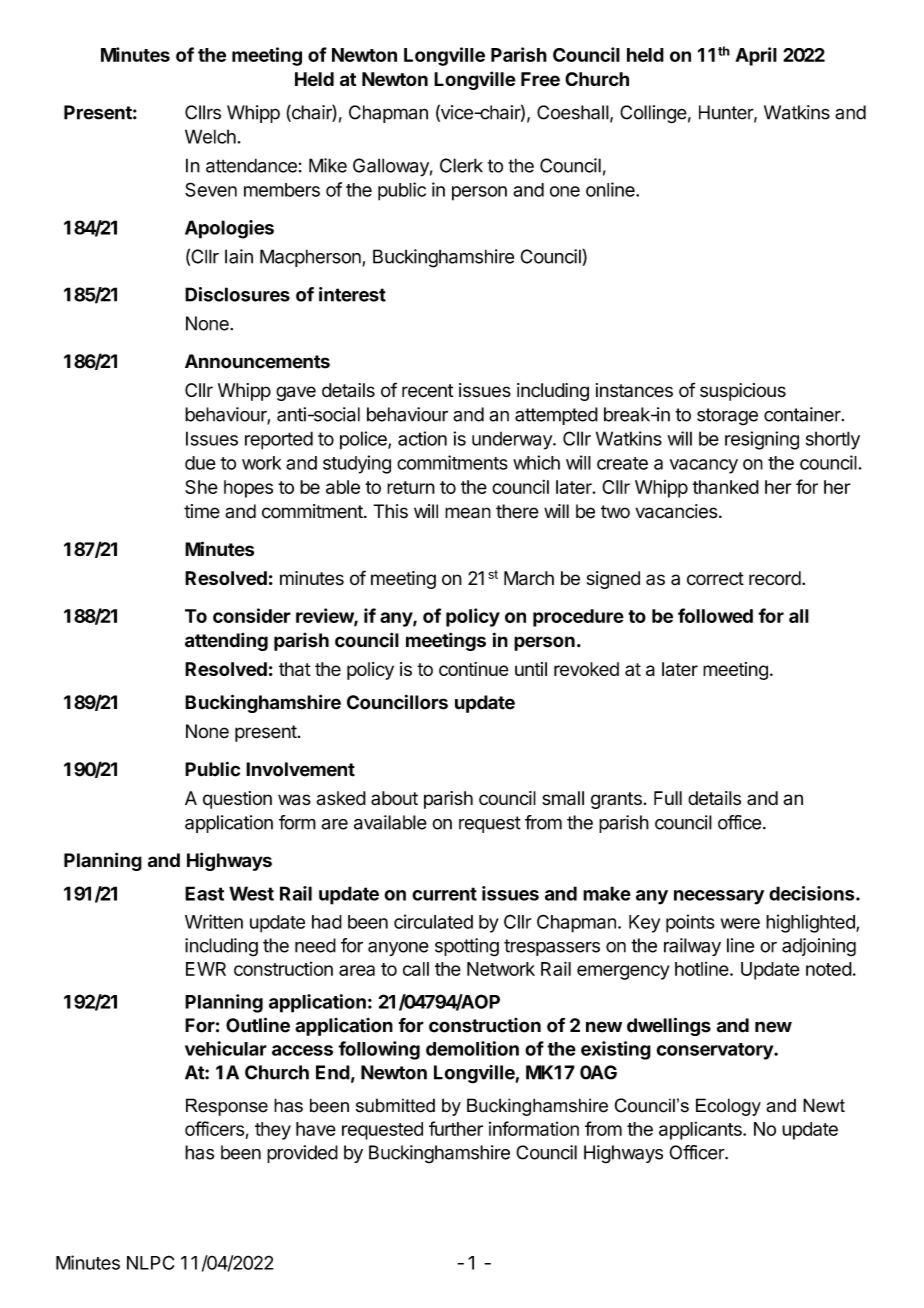 Image resolution: width=924 pixels, height=1308 pixels. What do you see at coordinates (237, 294) in the screenshot?
I see `Disclosures` at bounding box center [237, 294].
